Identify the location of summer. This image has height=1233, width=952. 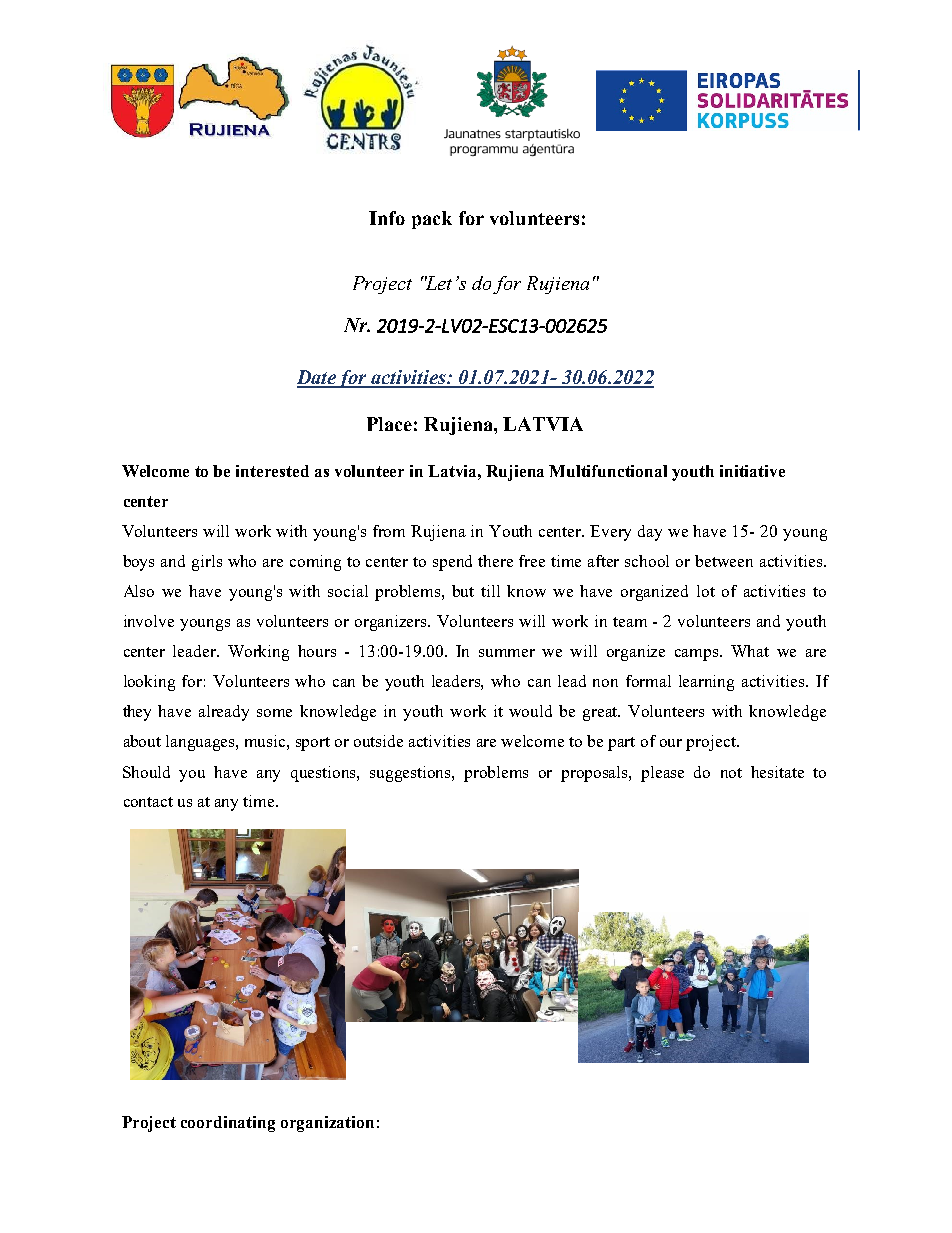
(507, 653).
